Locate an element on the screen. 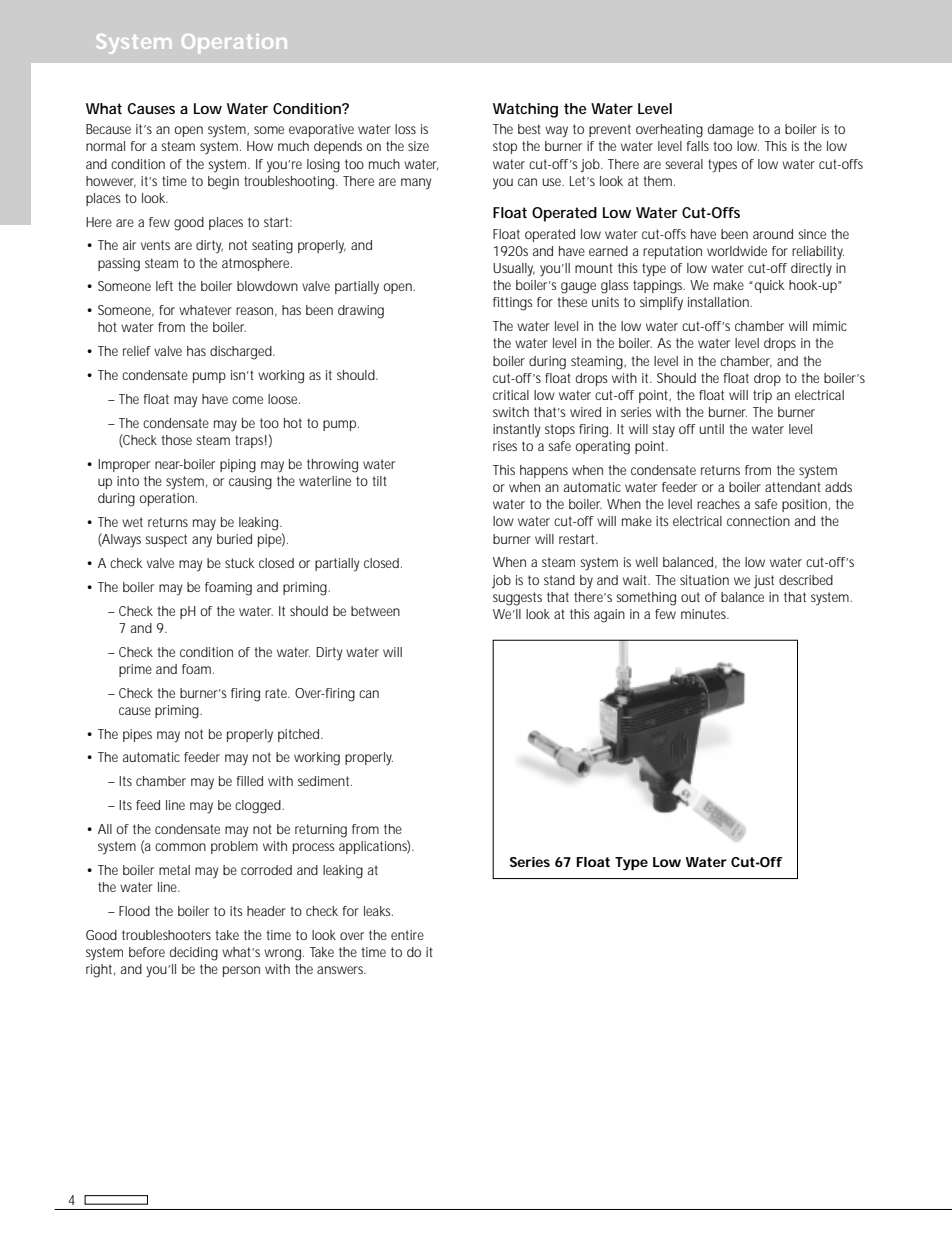 The width and height of the screenshot is (952, 1233). installation is located at coordinates (718, 302).
